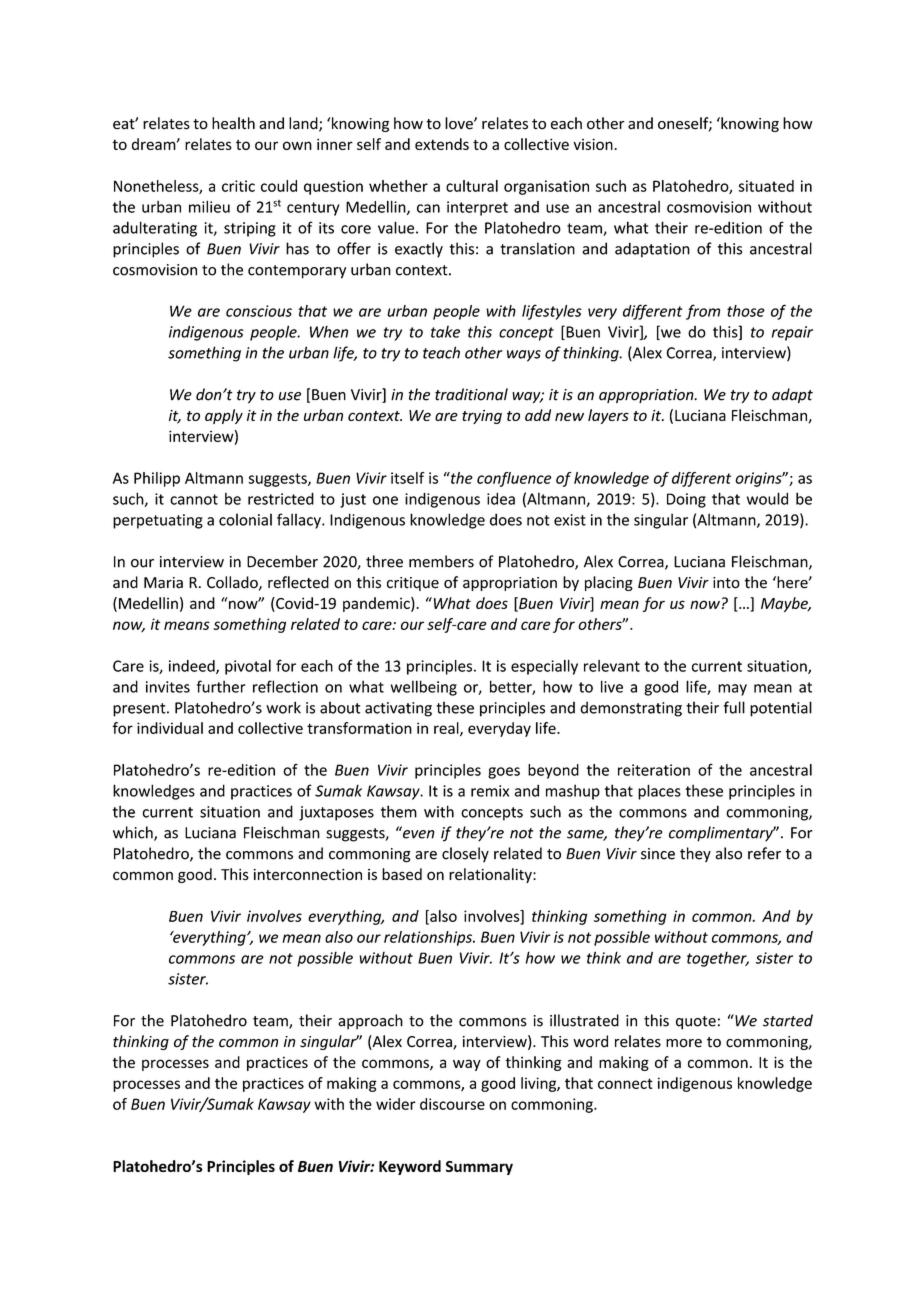  What do you see at coordinates (452, 1104) in the document?
I see `discourse` at bounding box center [452, 1104].
